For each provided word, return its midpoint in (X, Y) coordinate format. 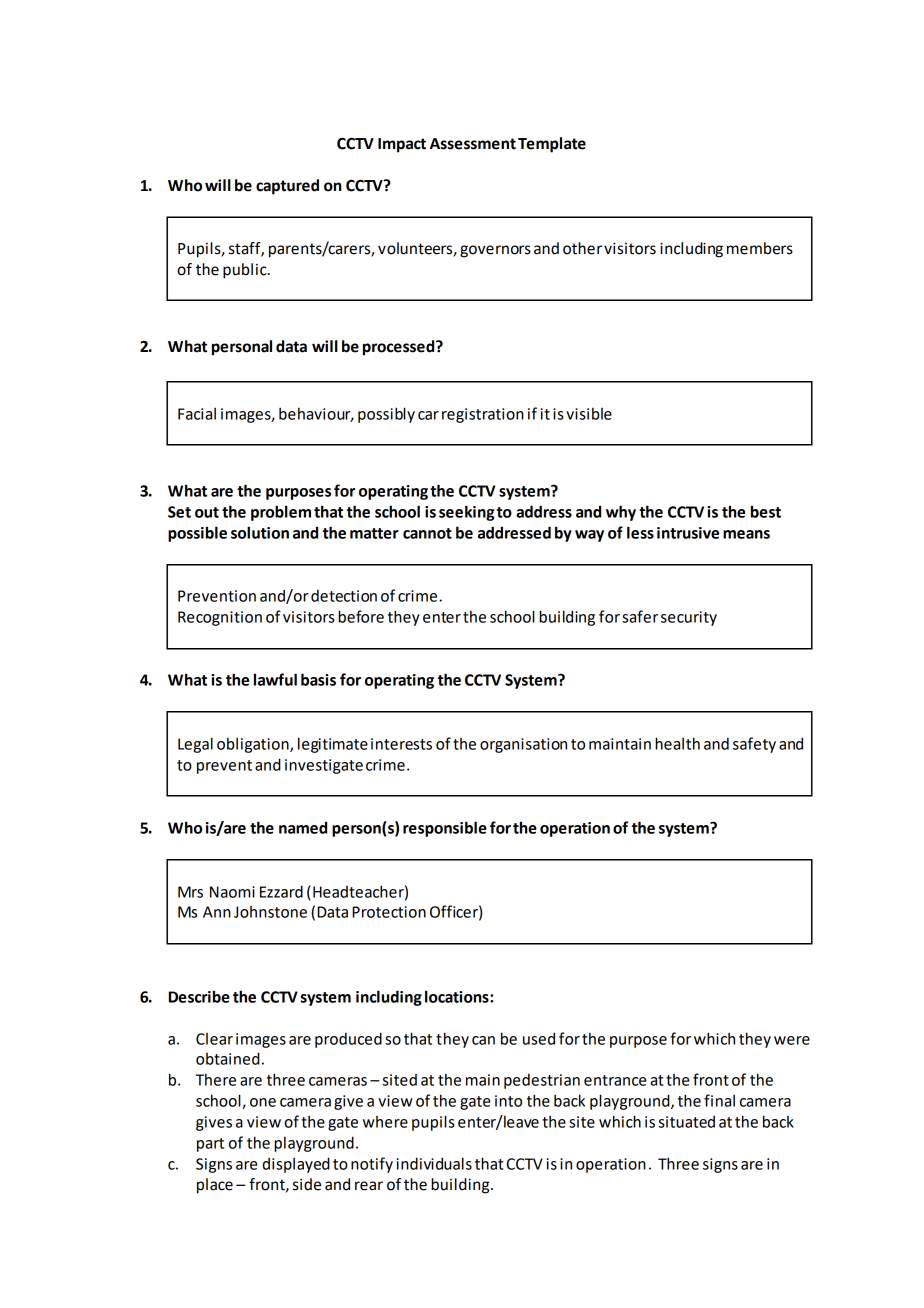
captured (287, 187)
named (303, 827)
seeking (467, 513)
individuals (434, 1163)
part (210, 1145)
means (746, 534)
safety (754, 745)
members (760, 248)
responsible (445, 829)
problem (281, 513)
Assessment (473, 144)
